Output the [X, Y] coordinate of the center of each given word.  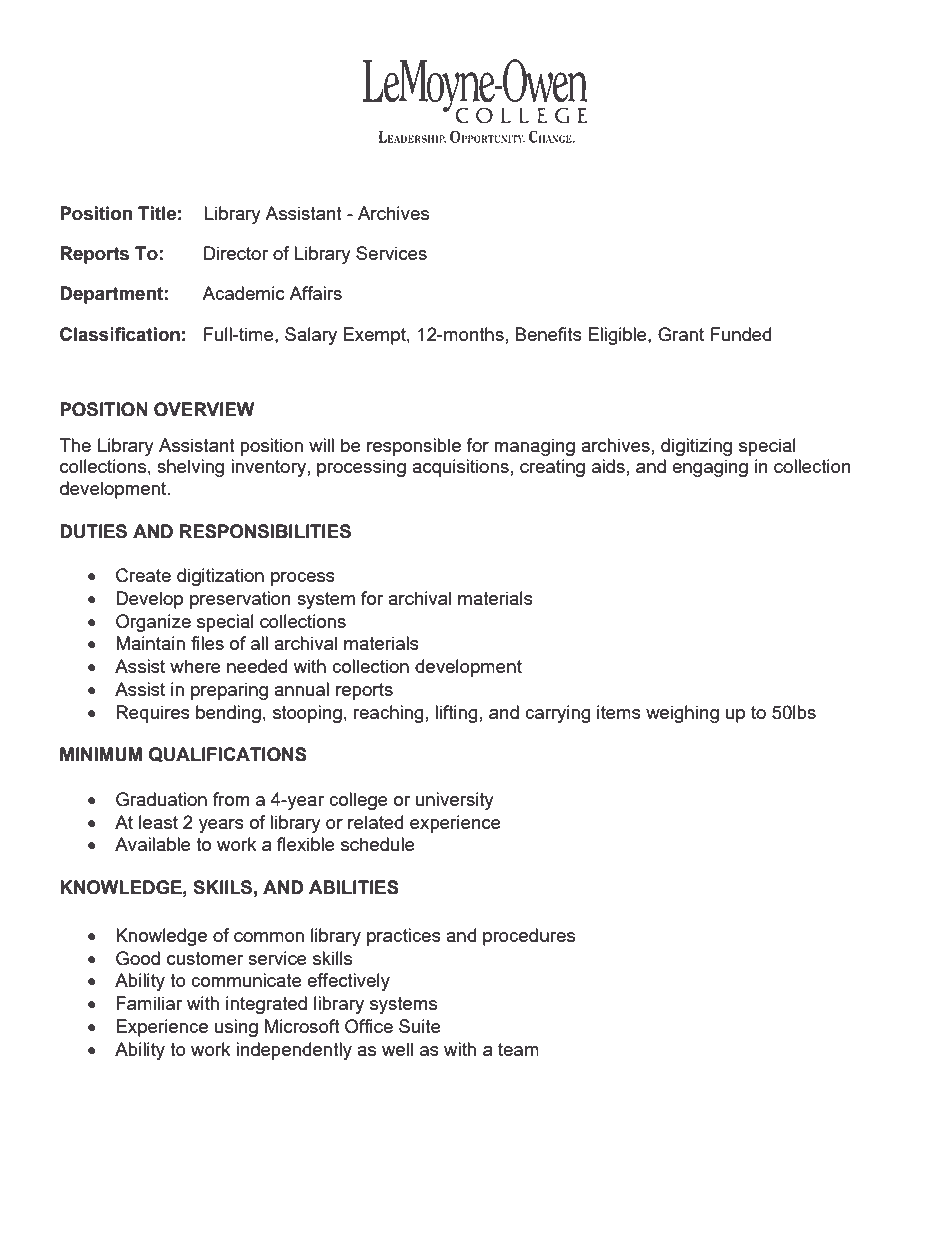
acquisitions [460, 468]
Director [236, 253]
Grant [681, 334]
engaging [710, 468]
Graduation [161, 799]
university [455, 801]
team [518, 1049]
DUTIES [93, 531]
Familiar [149, 1003]
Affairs [315, 293]
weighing [682, 714]
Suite [420, 1026]
